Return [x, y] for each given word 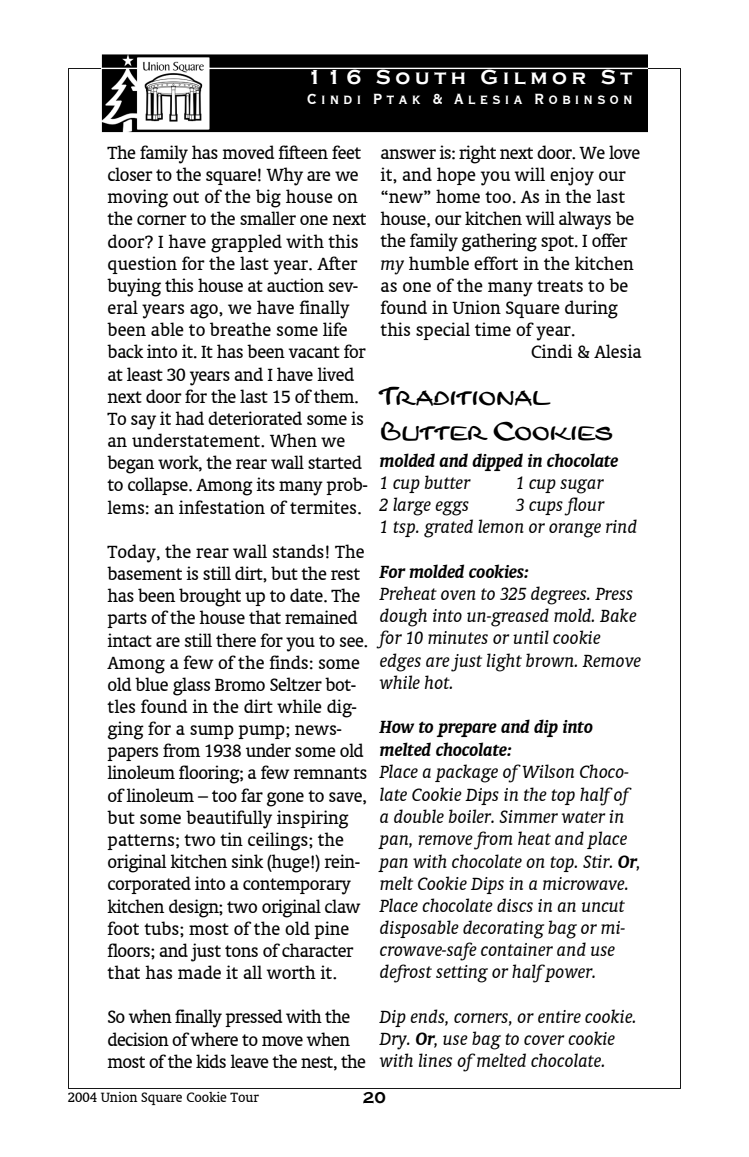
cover [544, 1040]
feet [346, 152]
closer [130, 174]
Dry [394, 1041]
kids [211, 1061]
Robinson [583, 98]
